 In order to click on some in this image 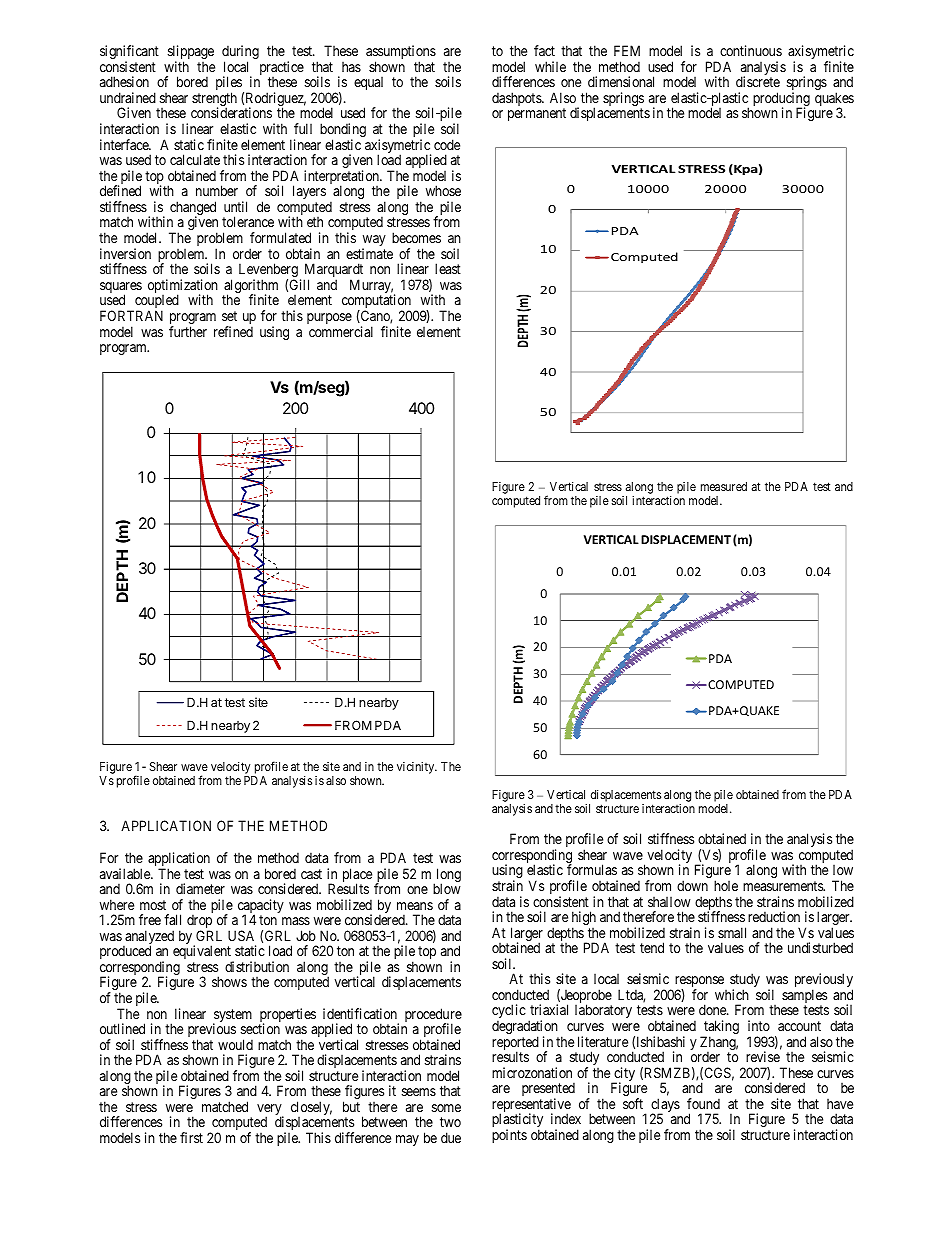, I will do `click(446, 1108)`.
